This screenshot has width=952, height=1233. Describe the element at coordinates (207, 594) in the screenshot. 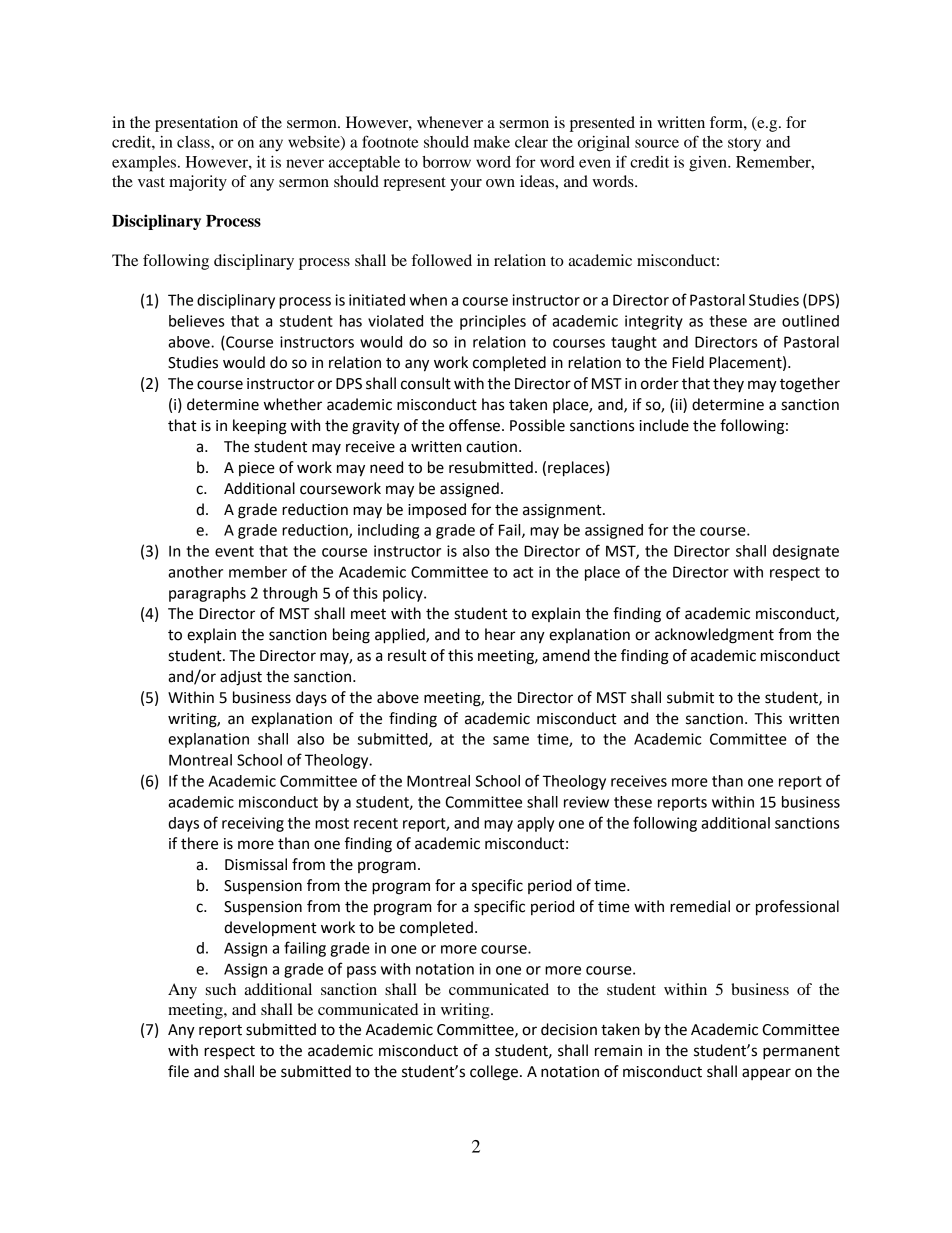

I see `paragraphs` at that location.
